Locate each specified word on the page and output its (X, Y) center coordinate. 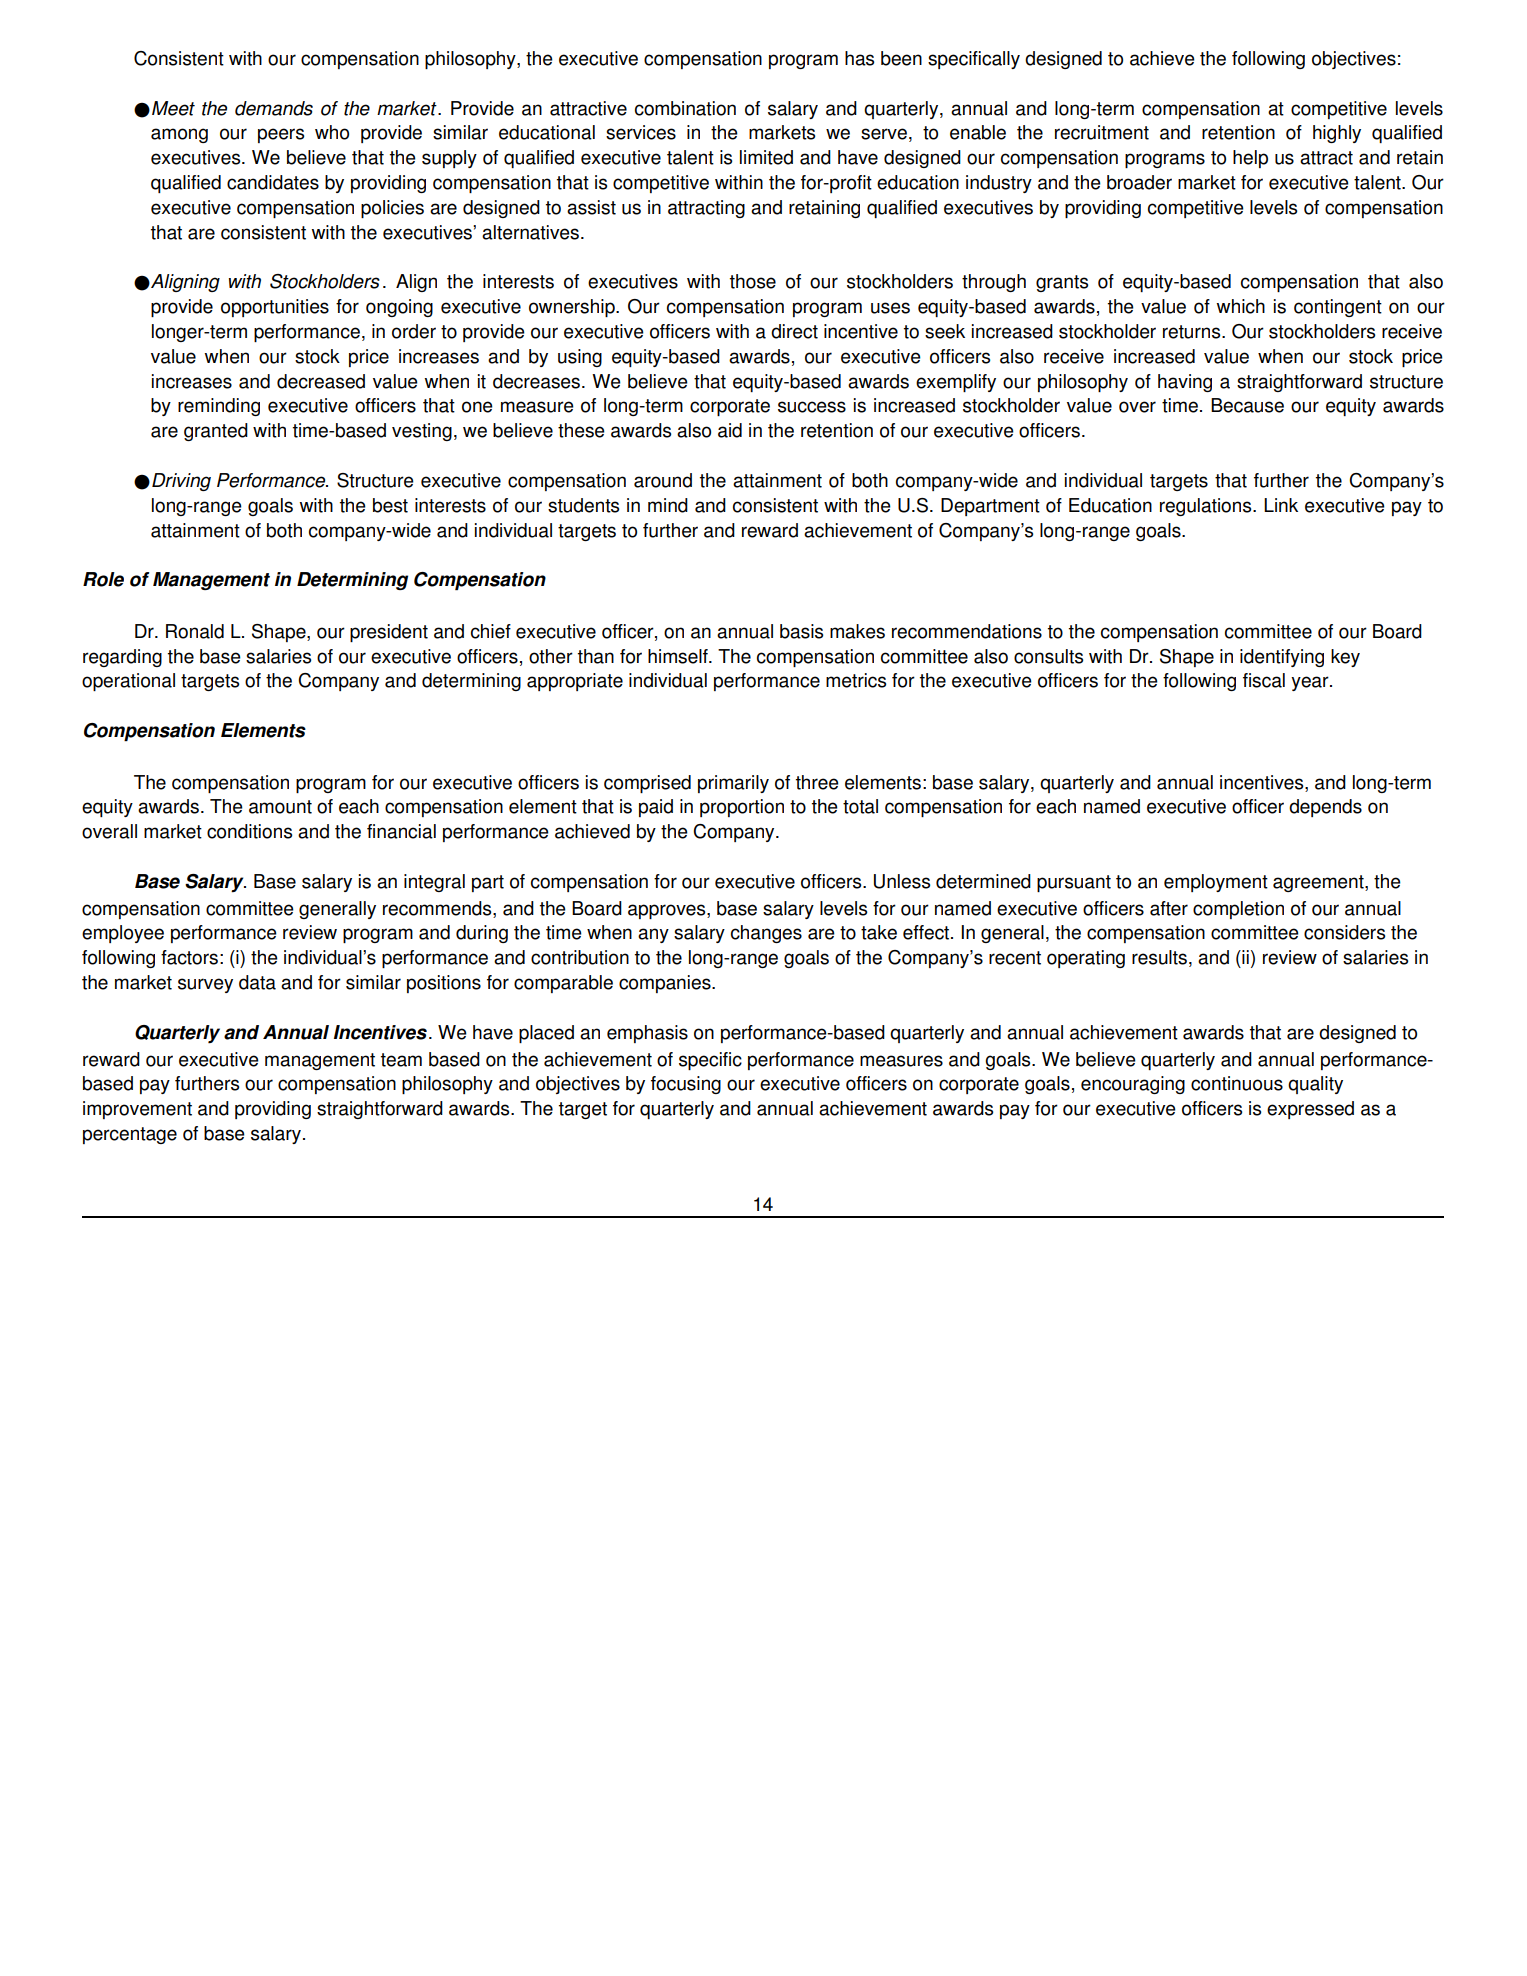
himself (679, 656)
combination (685, 108)
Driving (181, 482)
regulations (1207, 507)
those (753, 281)
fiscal (1264, 680)
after (1169, 908)
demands (274, 108)
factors (189, 957)
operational (128, 682)
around (663, 480)
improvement (137, 1110)
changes (766, 934)
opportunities (275, 308)
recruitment (1102, 132)
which (1240, 306)
